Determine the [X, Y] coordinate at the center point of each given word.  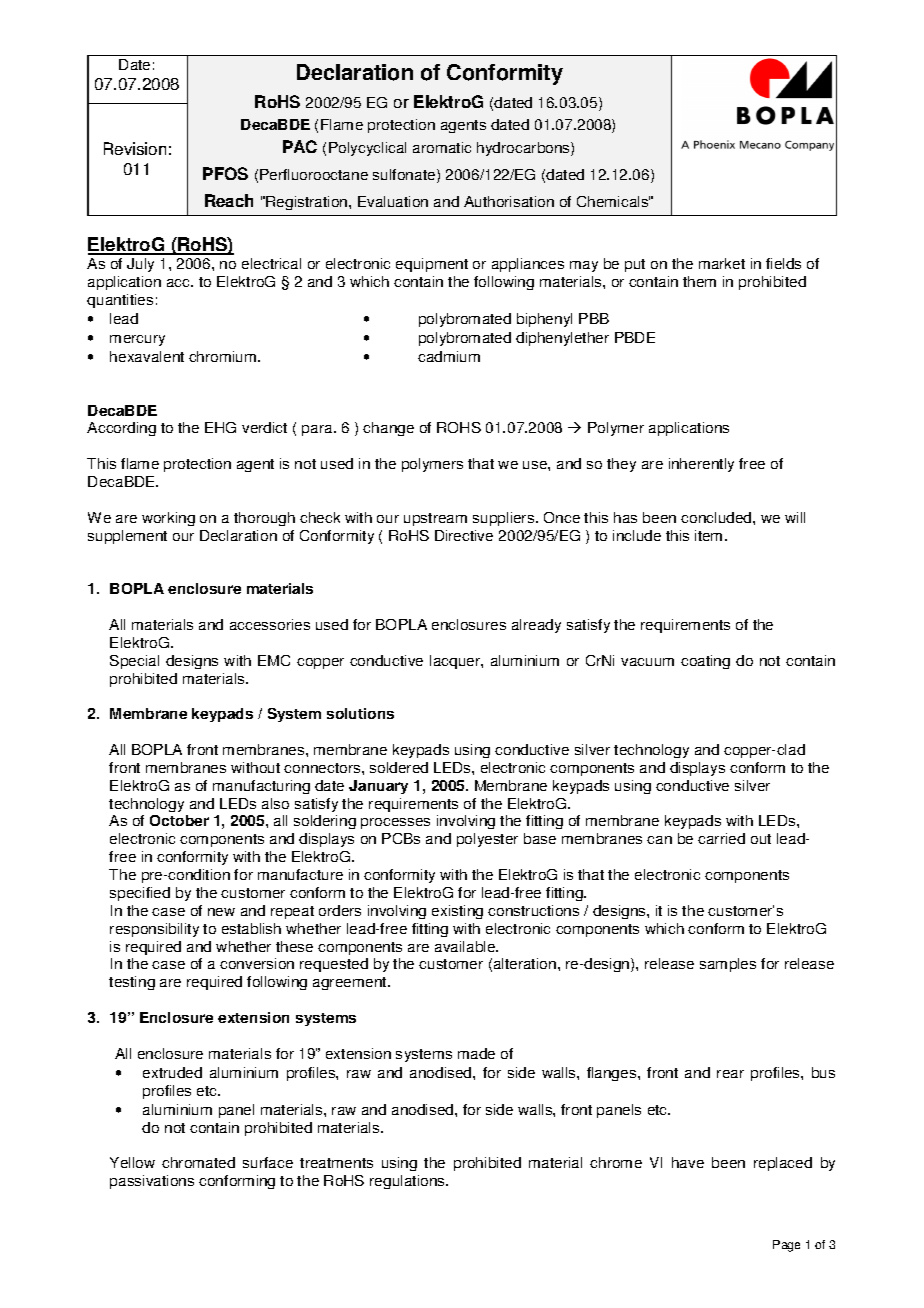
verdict [264, 427]
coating [705, 662]
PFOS [225, 173]
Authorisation [509, 201]
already [536, 626]
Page [786, 1246]
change [388, 429]
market [722, 263]
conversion [257, 963]
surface [268, 1162]
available [466, 946]
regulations [408, 1182]
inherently [701, 465]
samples [728, 965]
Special [134, 662]
